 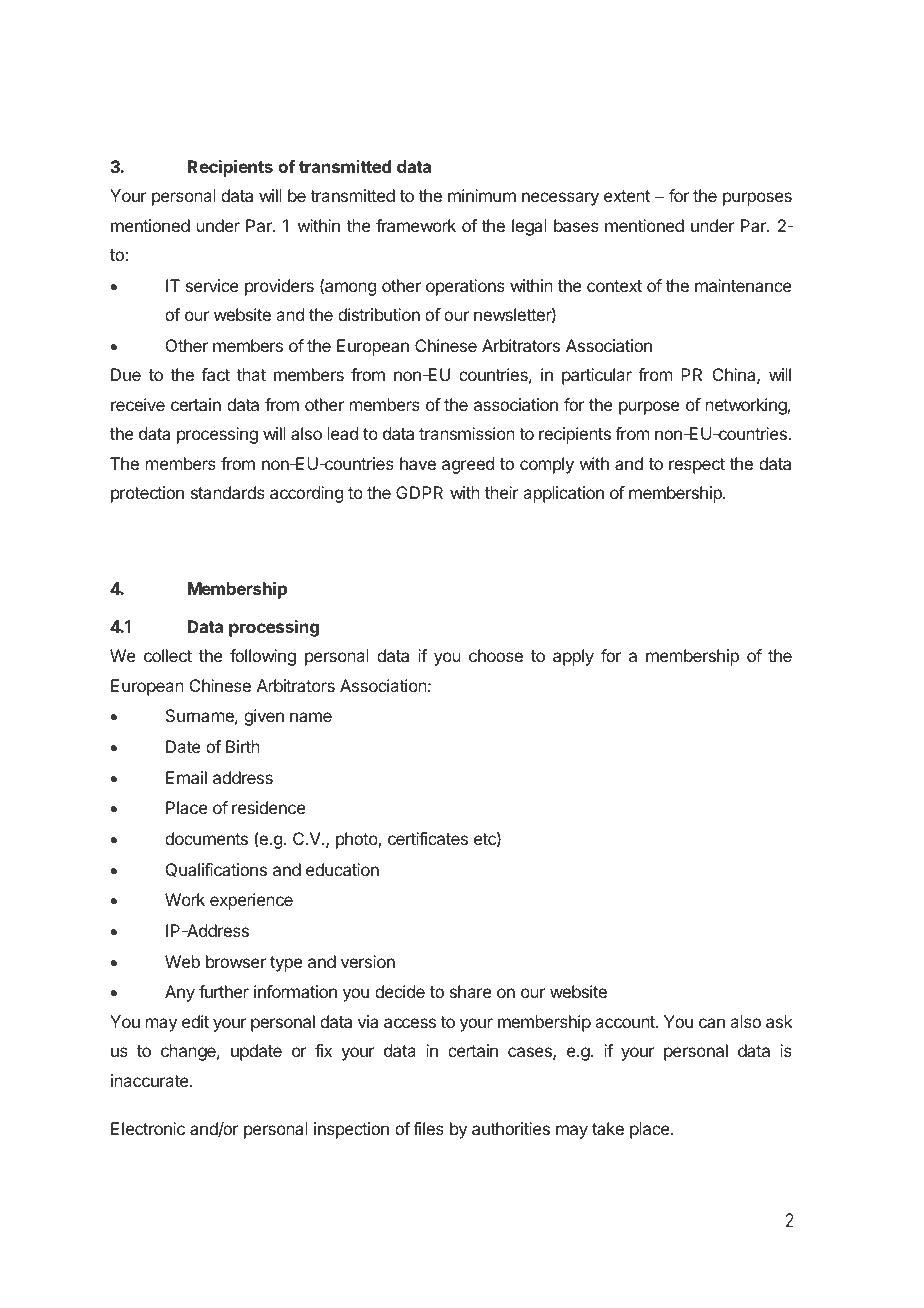 I want to click on extent, so click(x=627, y=196).
